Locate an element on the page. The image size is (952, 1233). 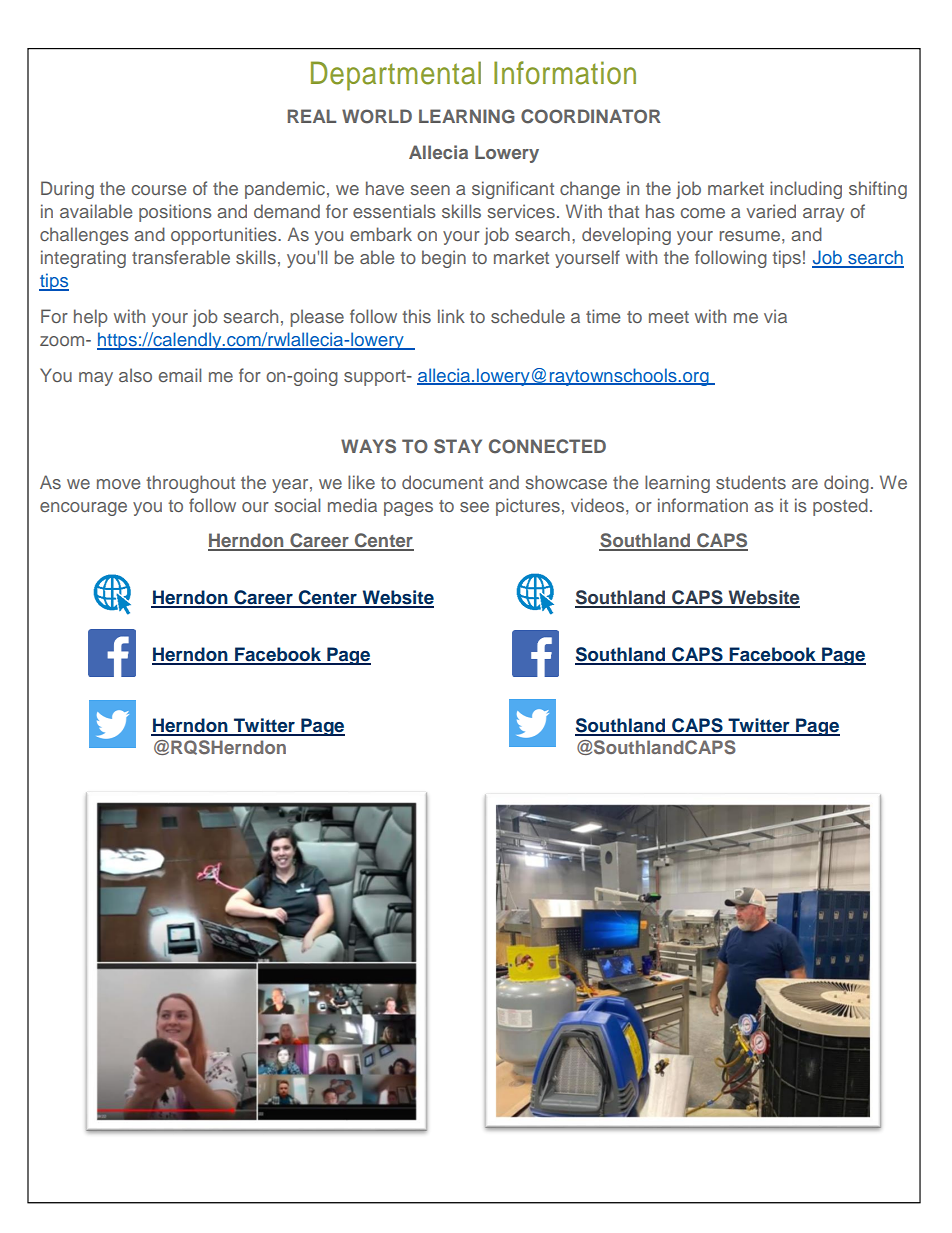
document is located at coordinates (442, 482).
